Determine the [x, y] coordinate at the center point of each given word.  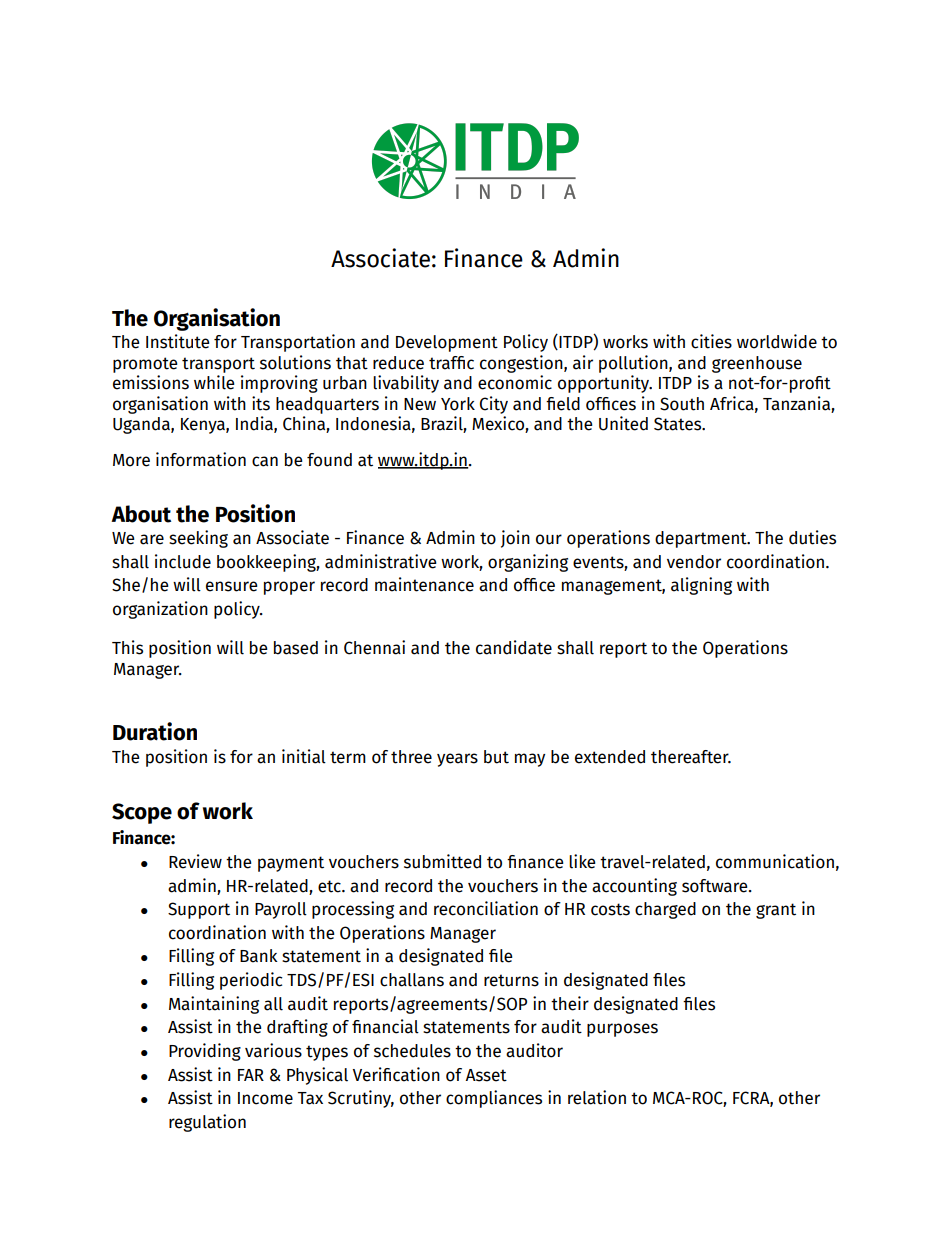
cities [711, 341]
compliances [494, 1099]
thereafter [691, 757]
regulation [207, 1123]
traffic [451, 363]
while [214, 382]
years [457, 760]
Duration [155, 731]
